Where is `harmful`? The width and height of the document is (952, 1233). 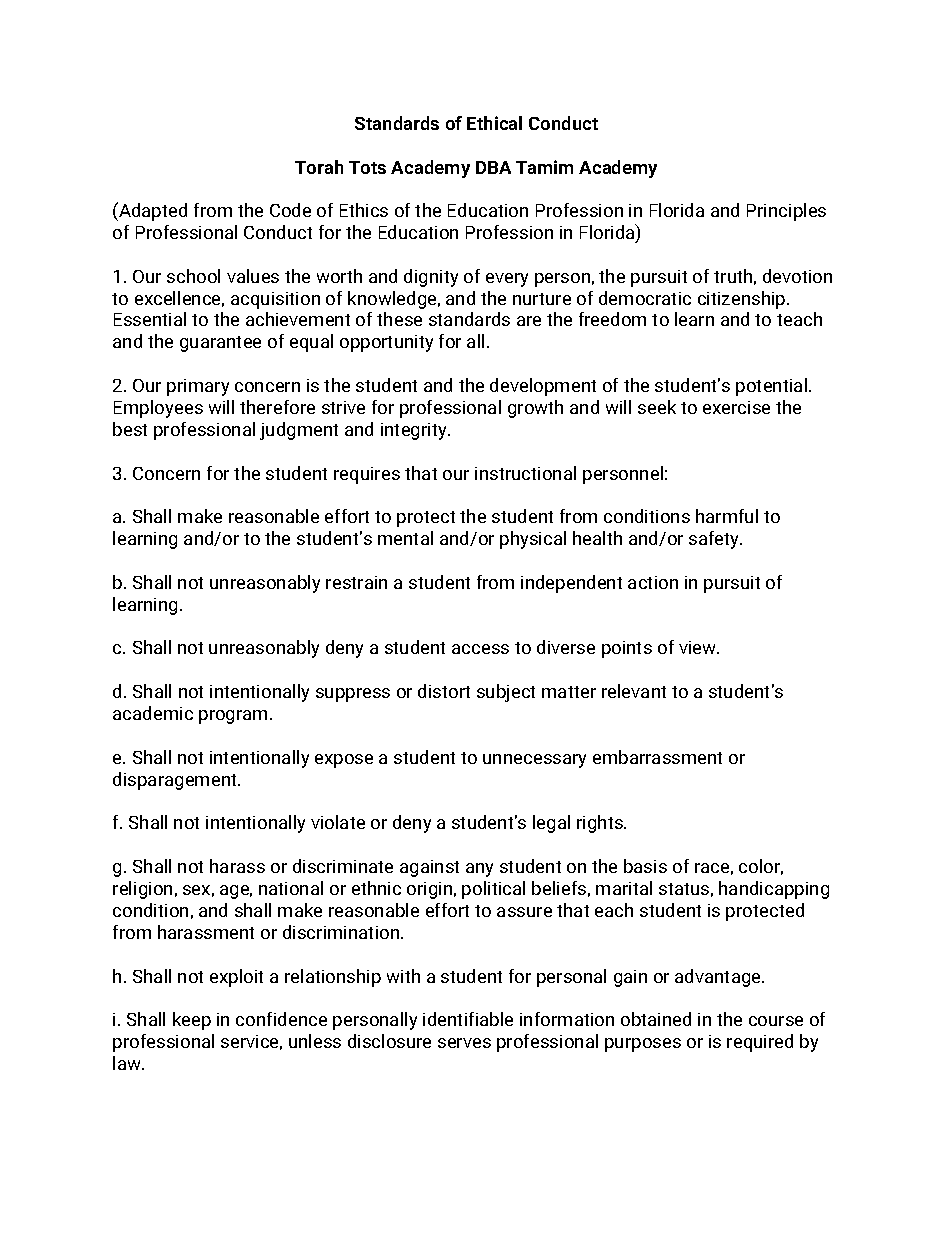 harmful is located at coordinates (727, 516).
